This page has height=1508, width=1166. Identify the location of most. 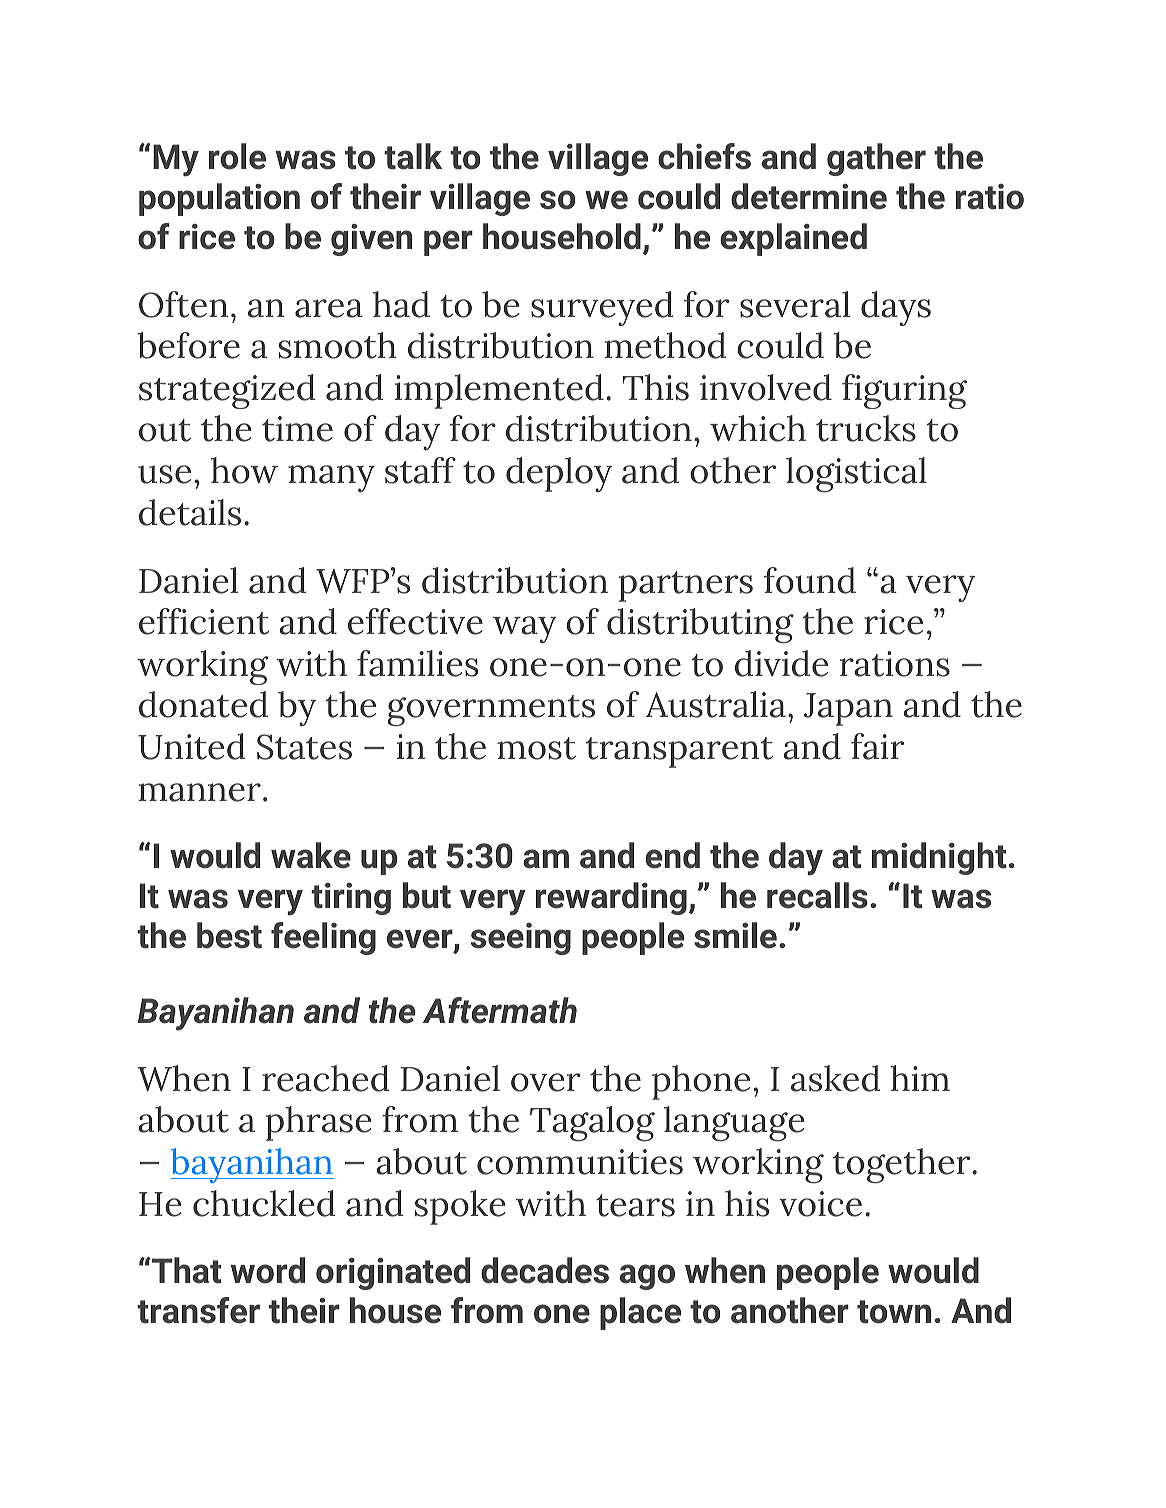
(536, 748).
